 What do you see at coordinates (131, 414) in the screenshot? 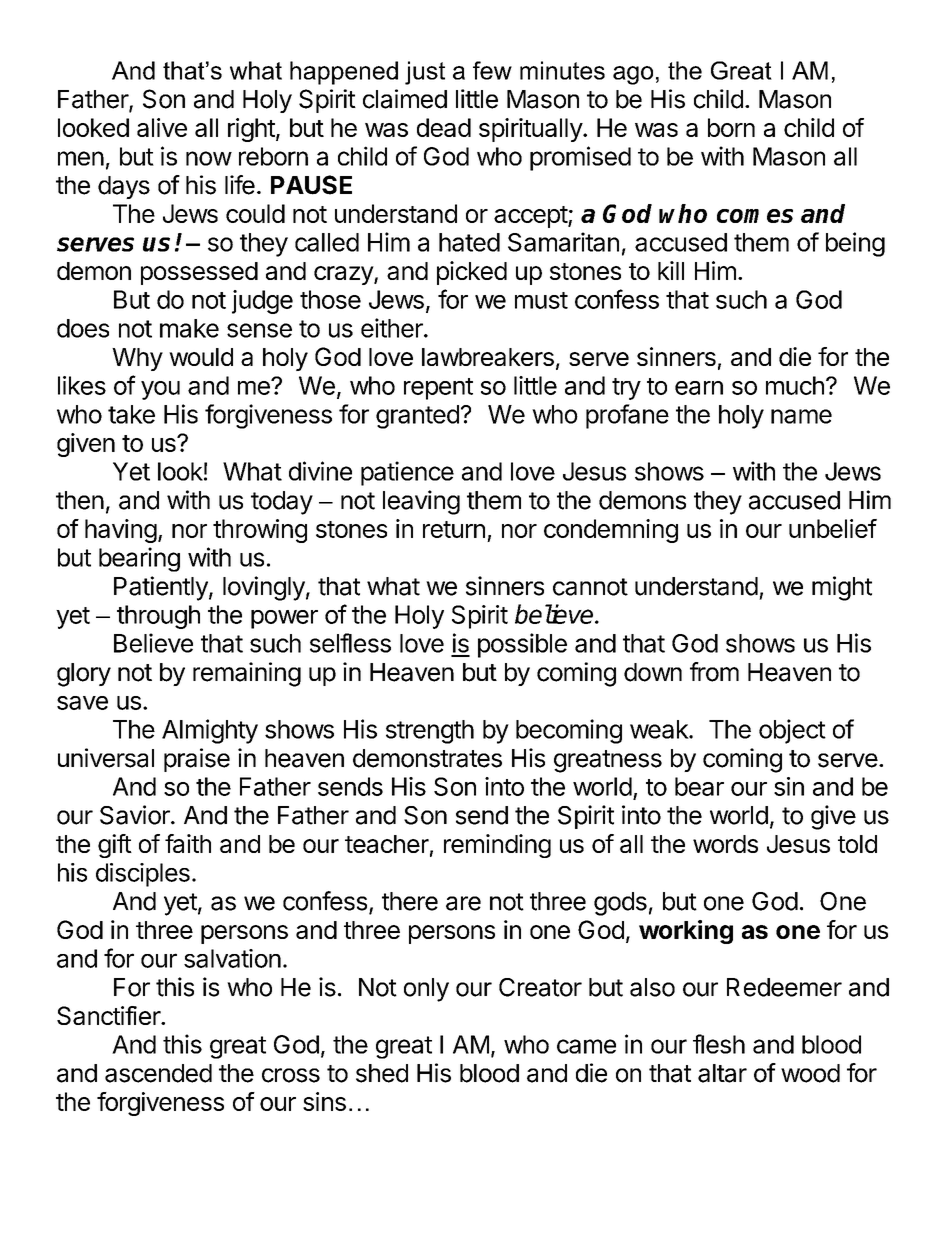
I see `take` at bounding box center [131, 414].
